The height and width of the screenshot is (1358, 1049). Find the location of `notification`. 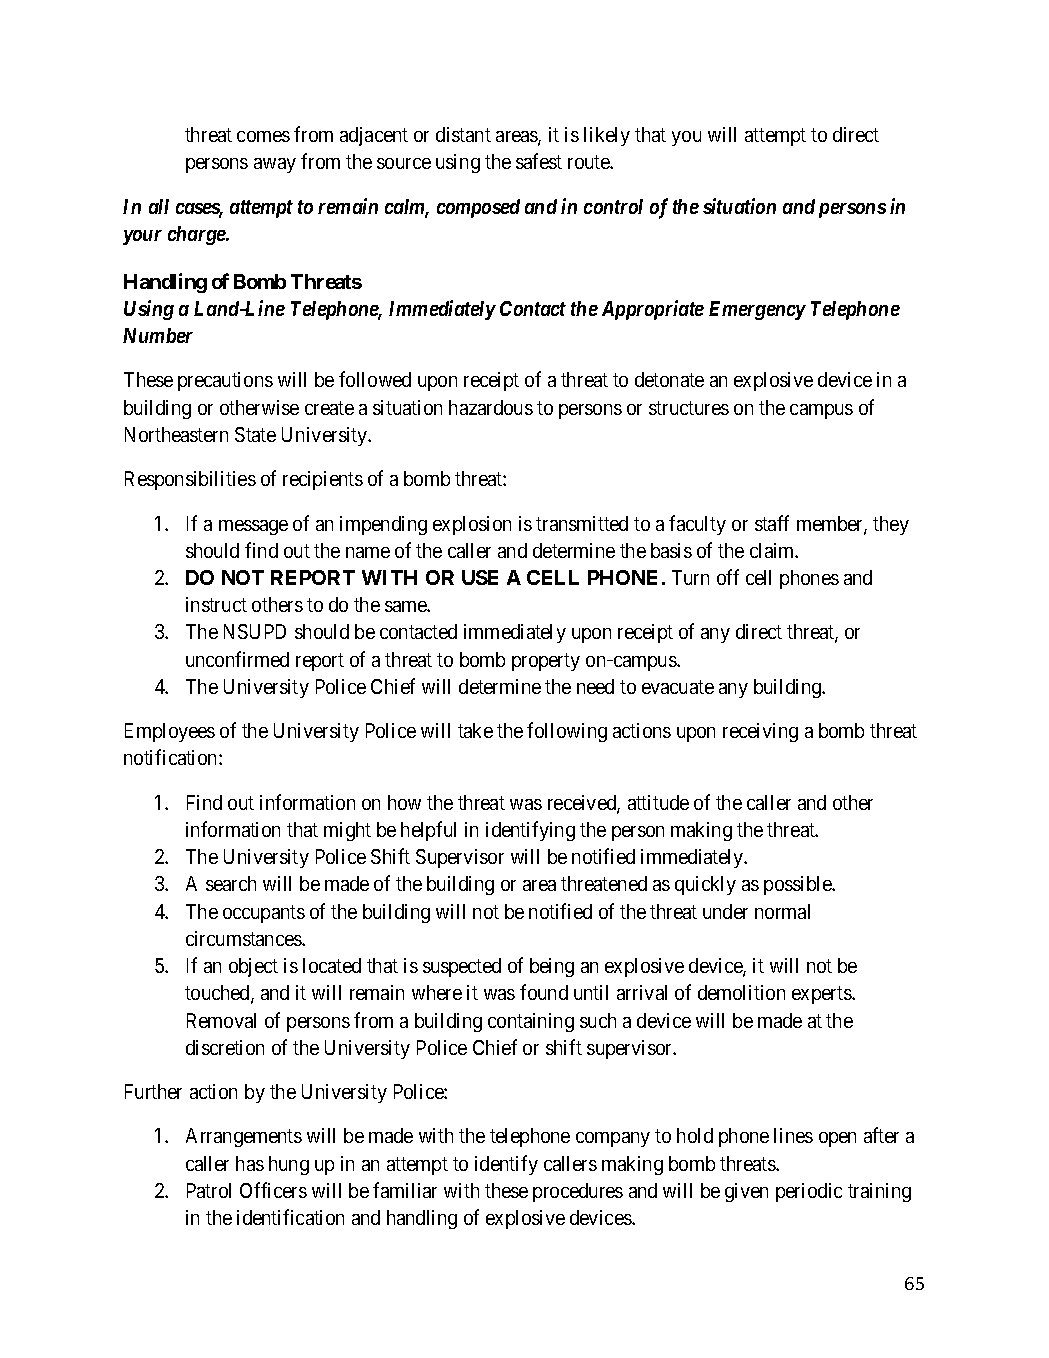

notification is located at coordinates (172, 757).
